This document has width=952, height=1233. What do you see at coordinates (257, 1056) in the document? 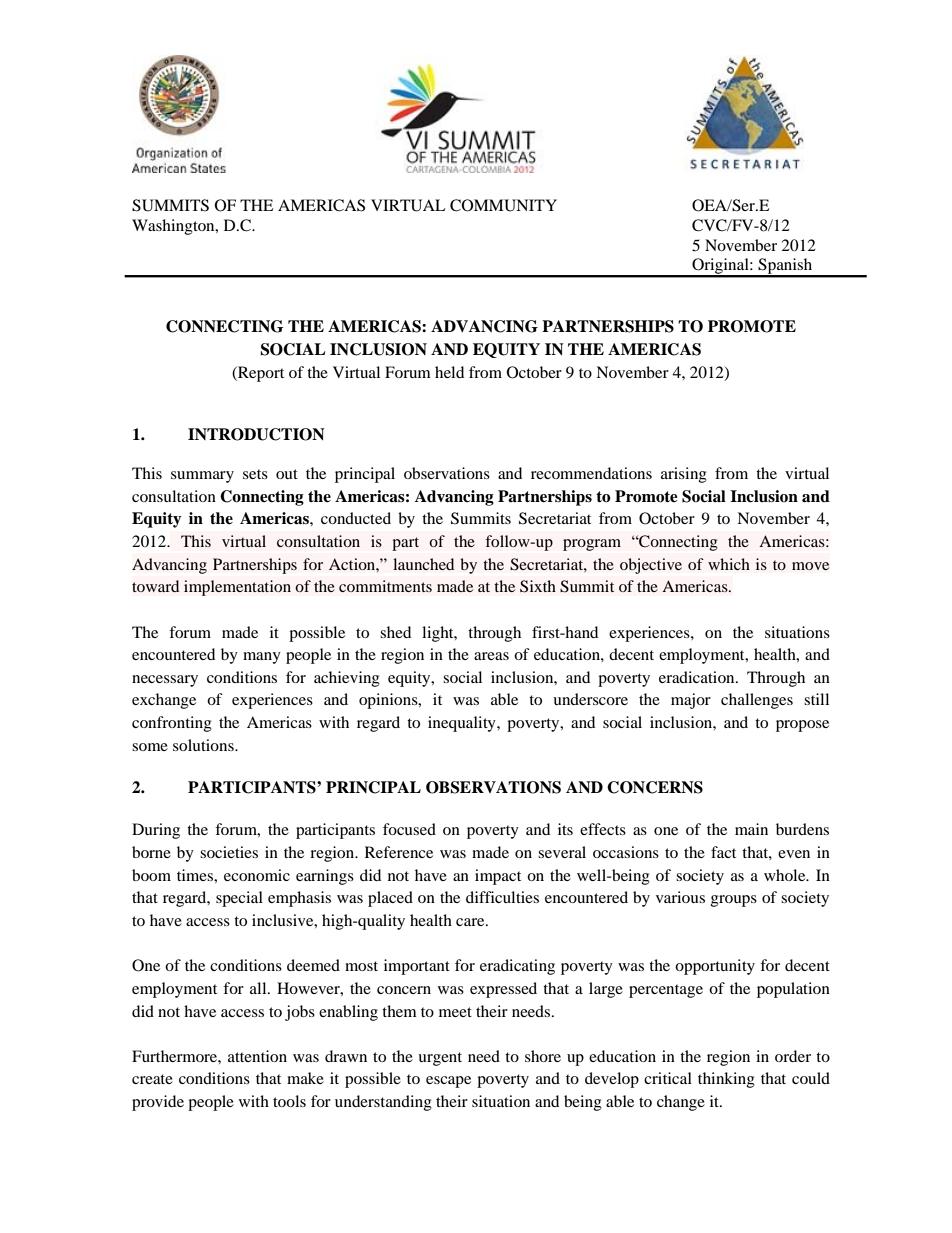
I see `attention` at bounding box center [257, 1056].
